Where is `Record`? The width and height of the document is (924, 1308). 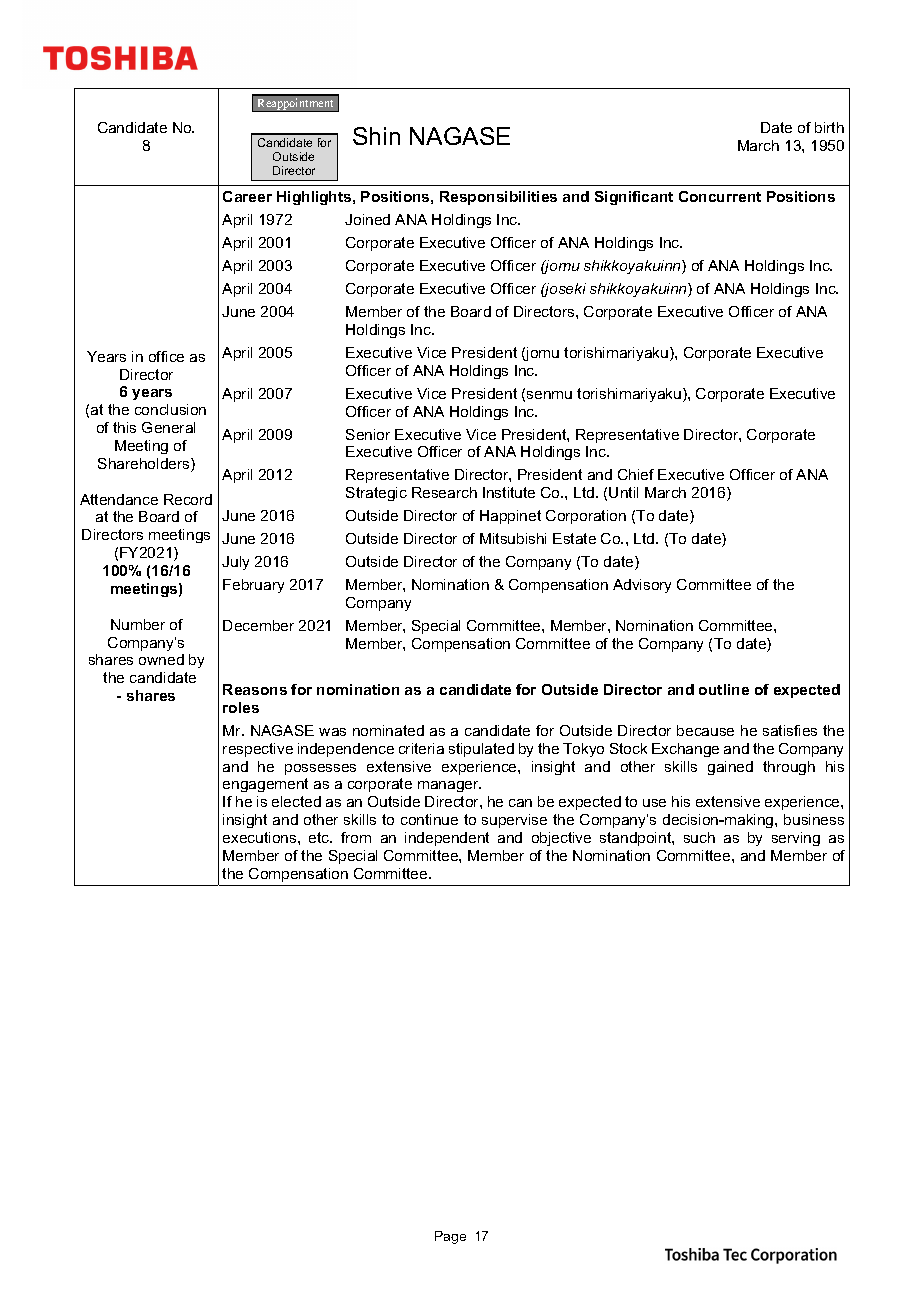
Record is located at coordinates (188, 499).
